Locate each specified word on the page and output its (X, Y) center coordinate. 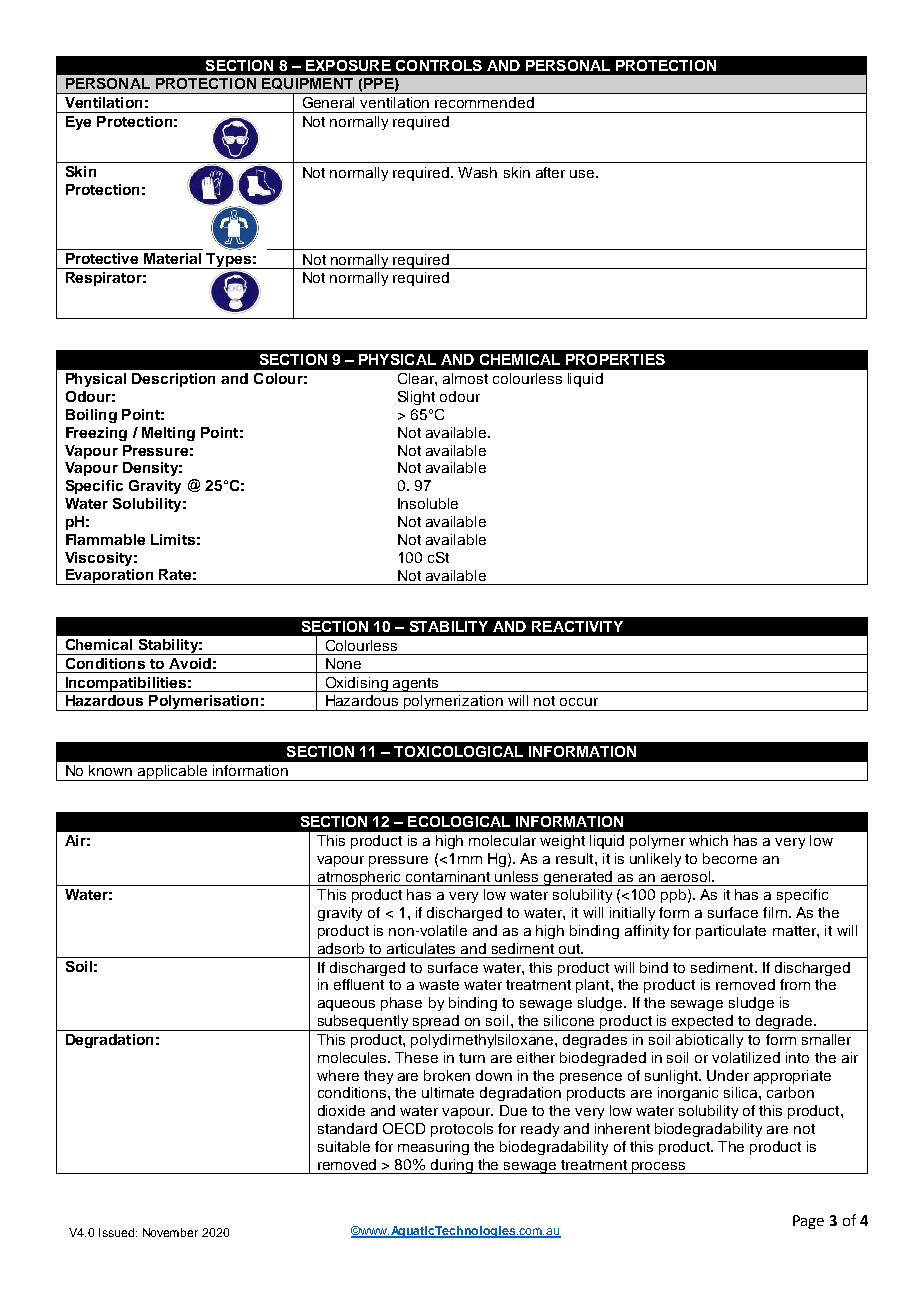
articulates (421, 948)
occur (579, 702)
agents (416, 685)
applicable (172, 773)
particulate (731, 932)
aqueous (346, 1005)
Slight (416, 398)
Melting (168, 434)
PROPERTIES (615, 359)
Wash (477, 172)
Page (808, 1222)
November (170, 1232)
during (452, 1166)
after (550, 172)
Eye (78, 123)
